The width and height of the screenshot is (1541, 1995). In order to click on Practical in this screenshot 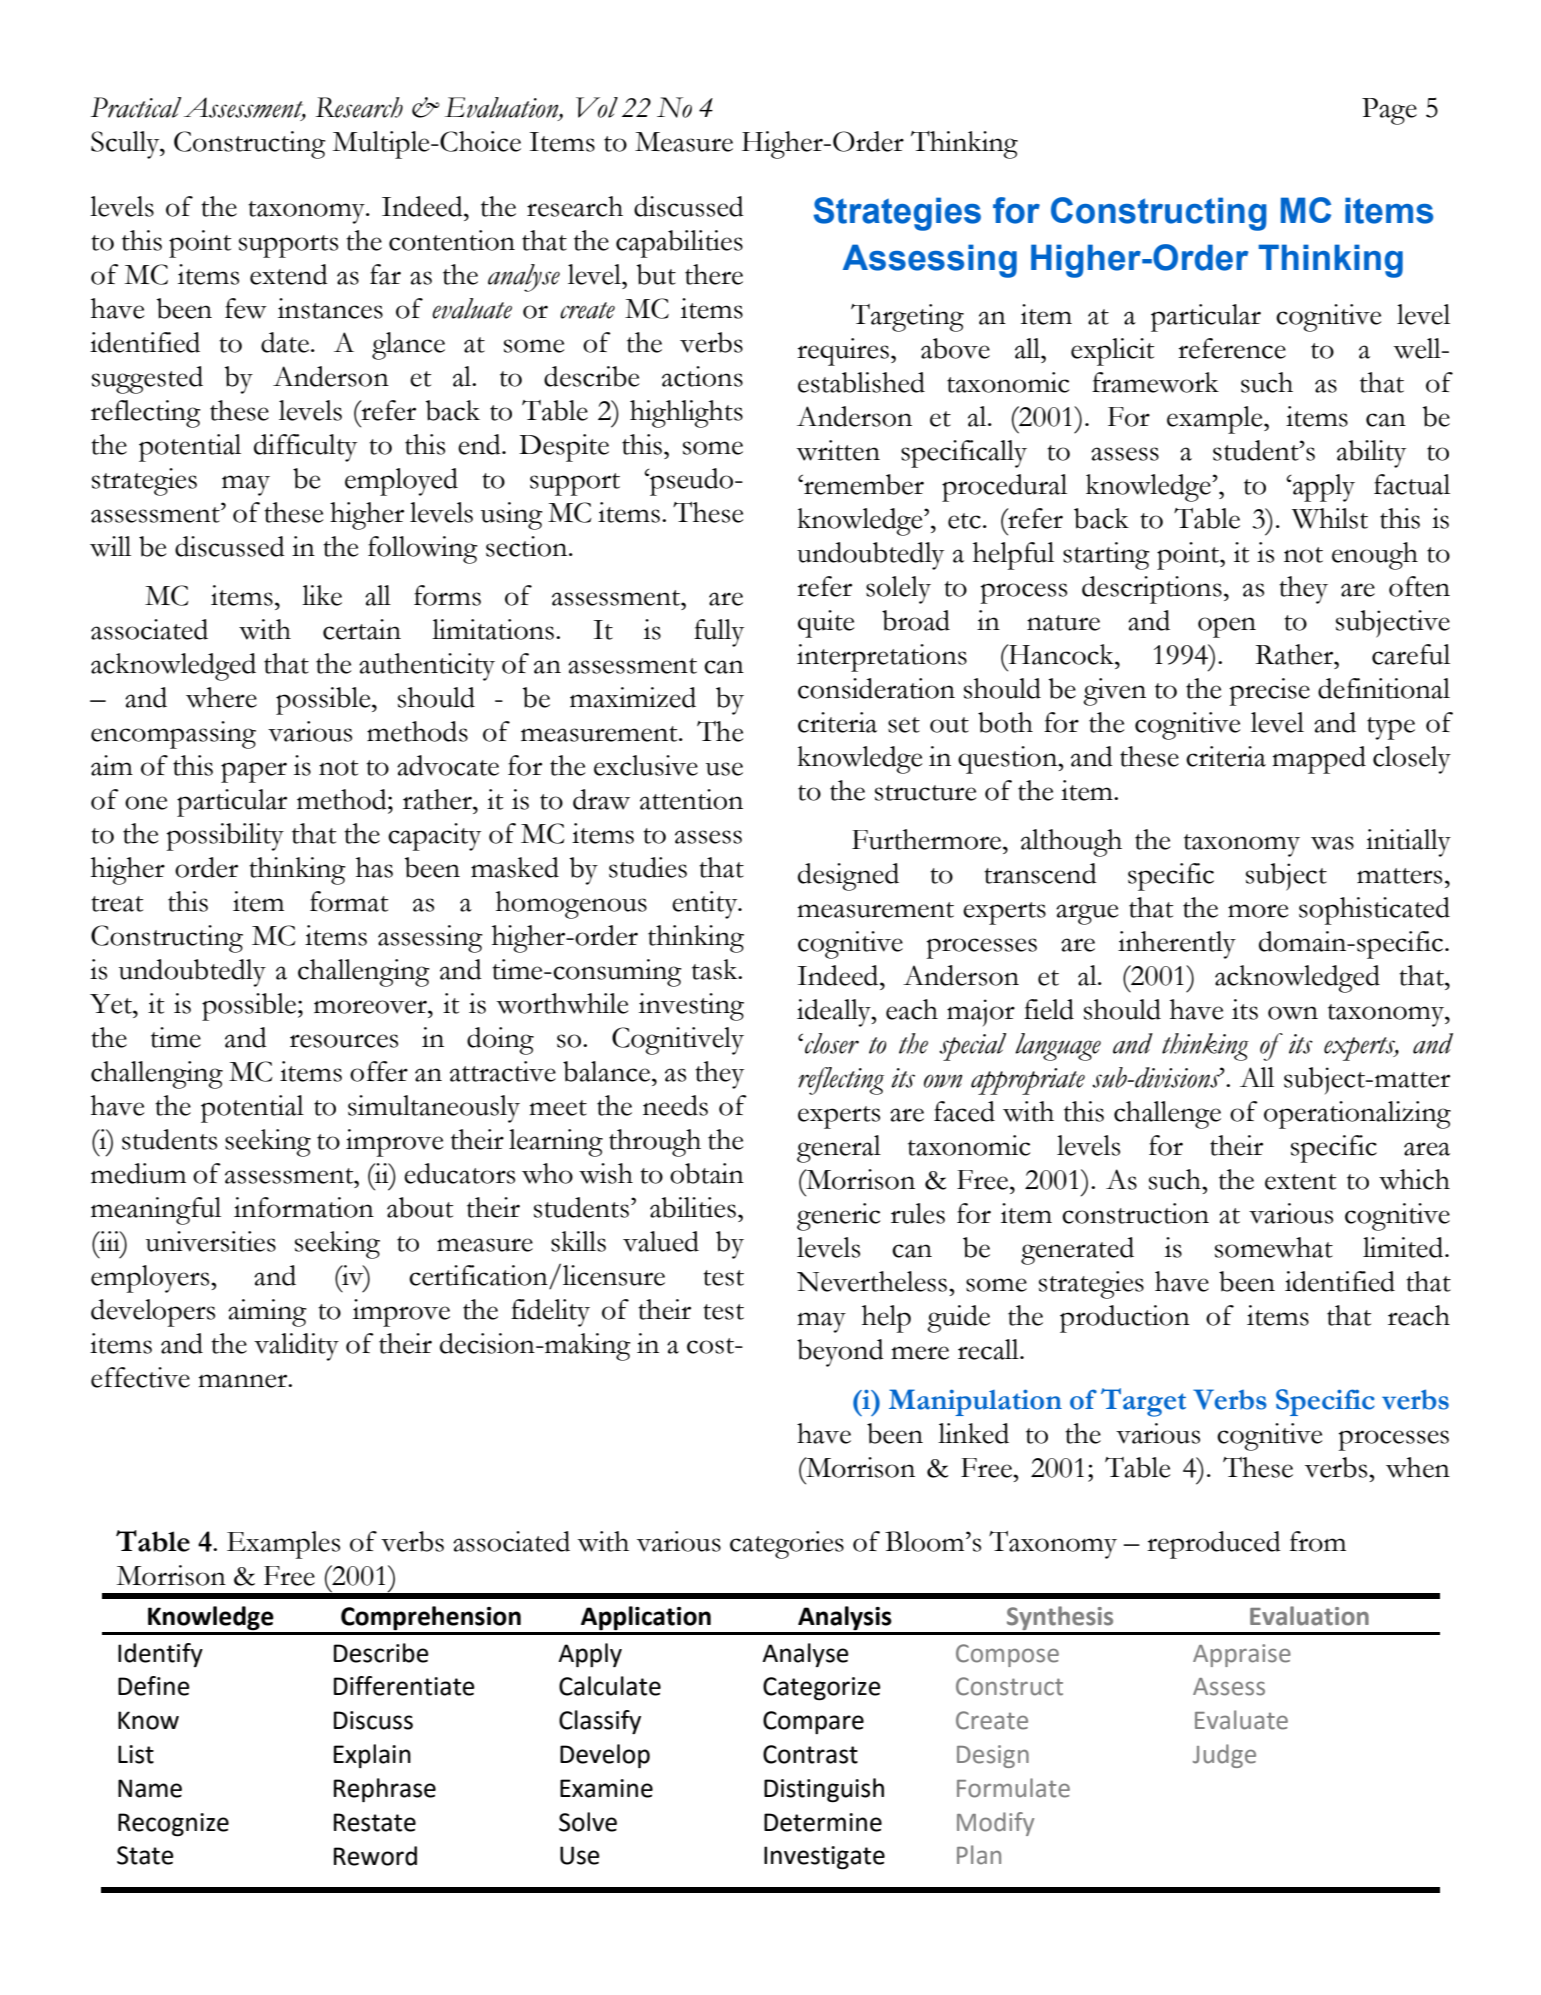, I will do `click(136, 107)`.
